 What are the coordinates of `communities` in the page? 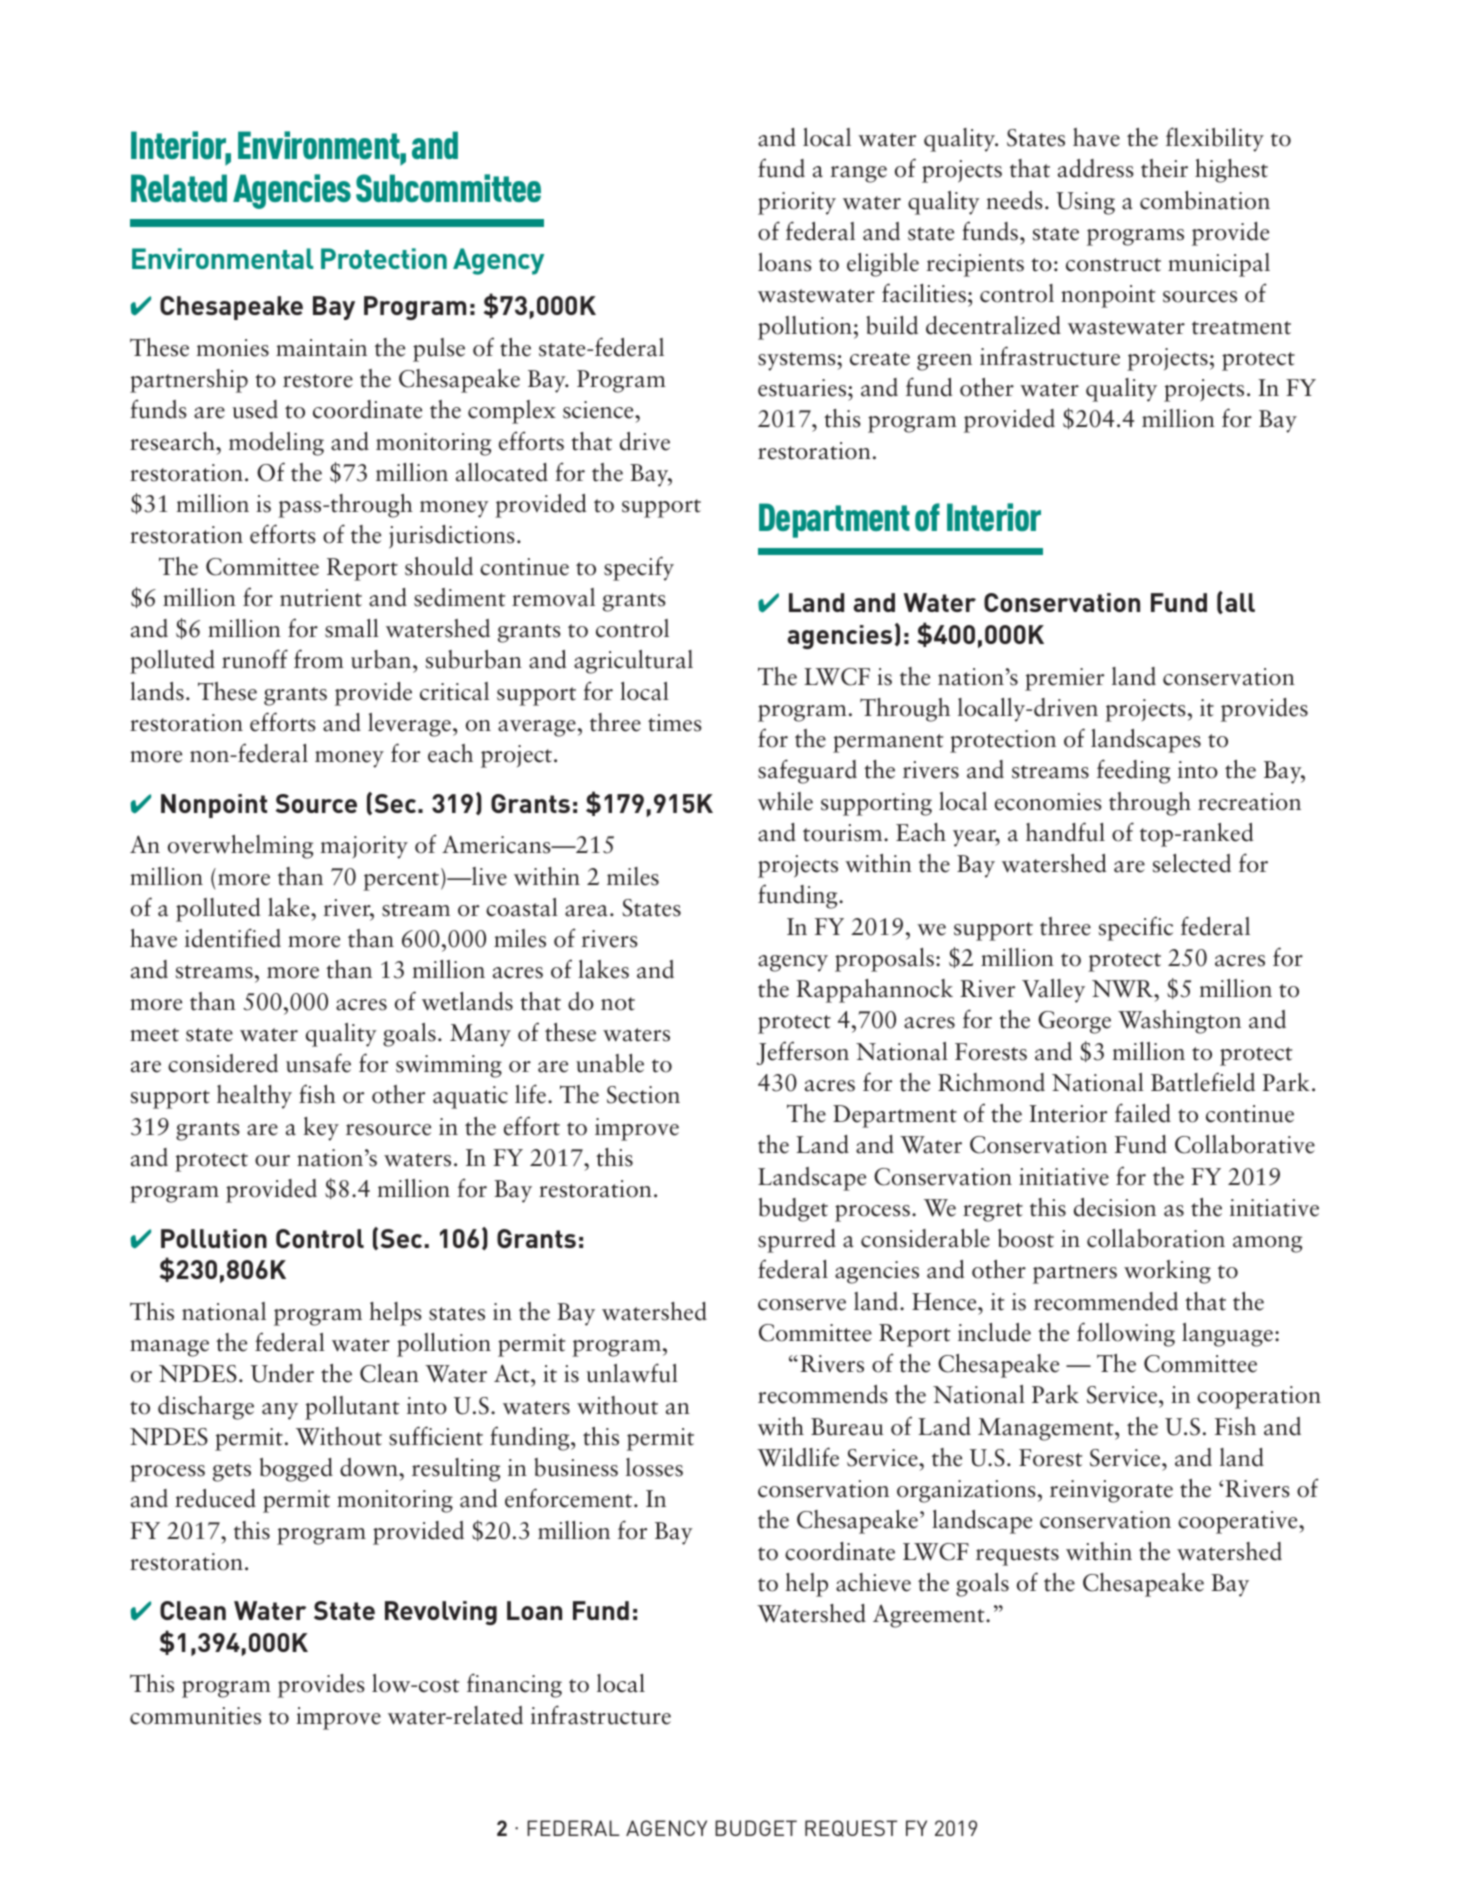 It's located at (195, 1716).
